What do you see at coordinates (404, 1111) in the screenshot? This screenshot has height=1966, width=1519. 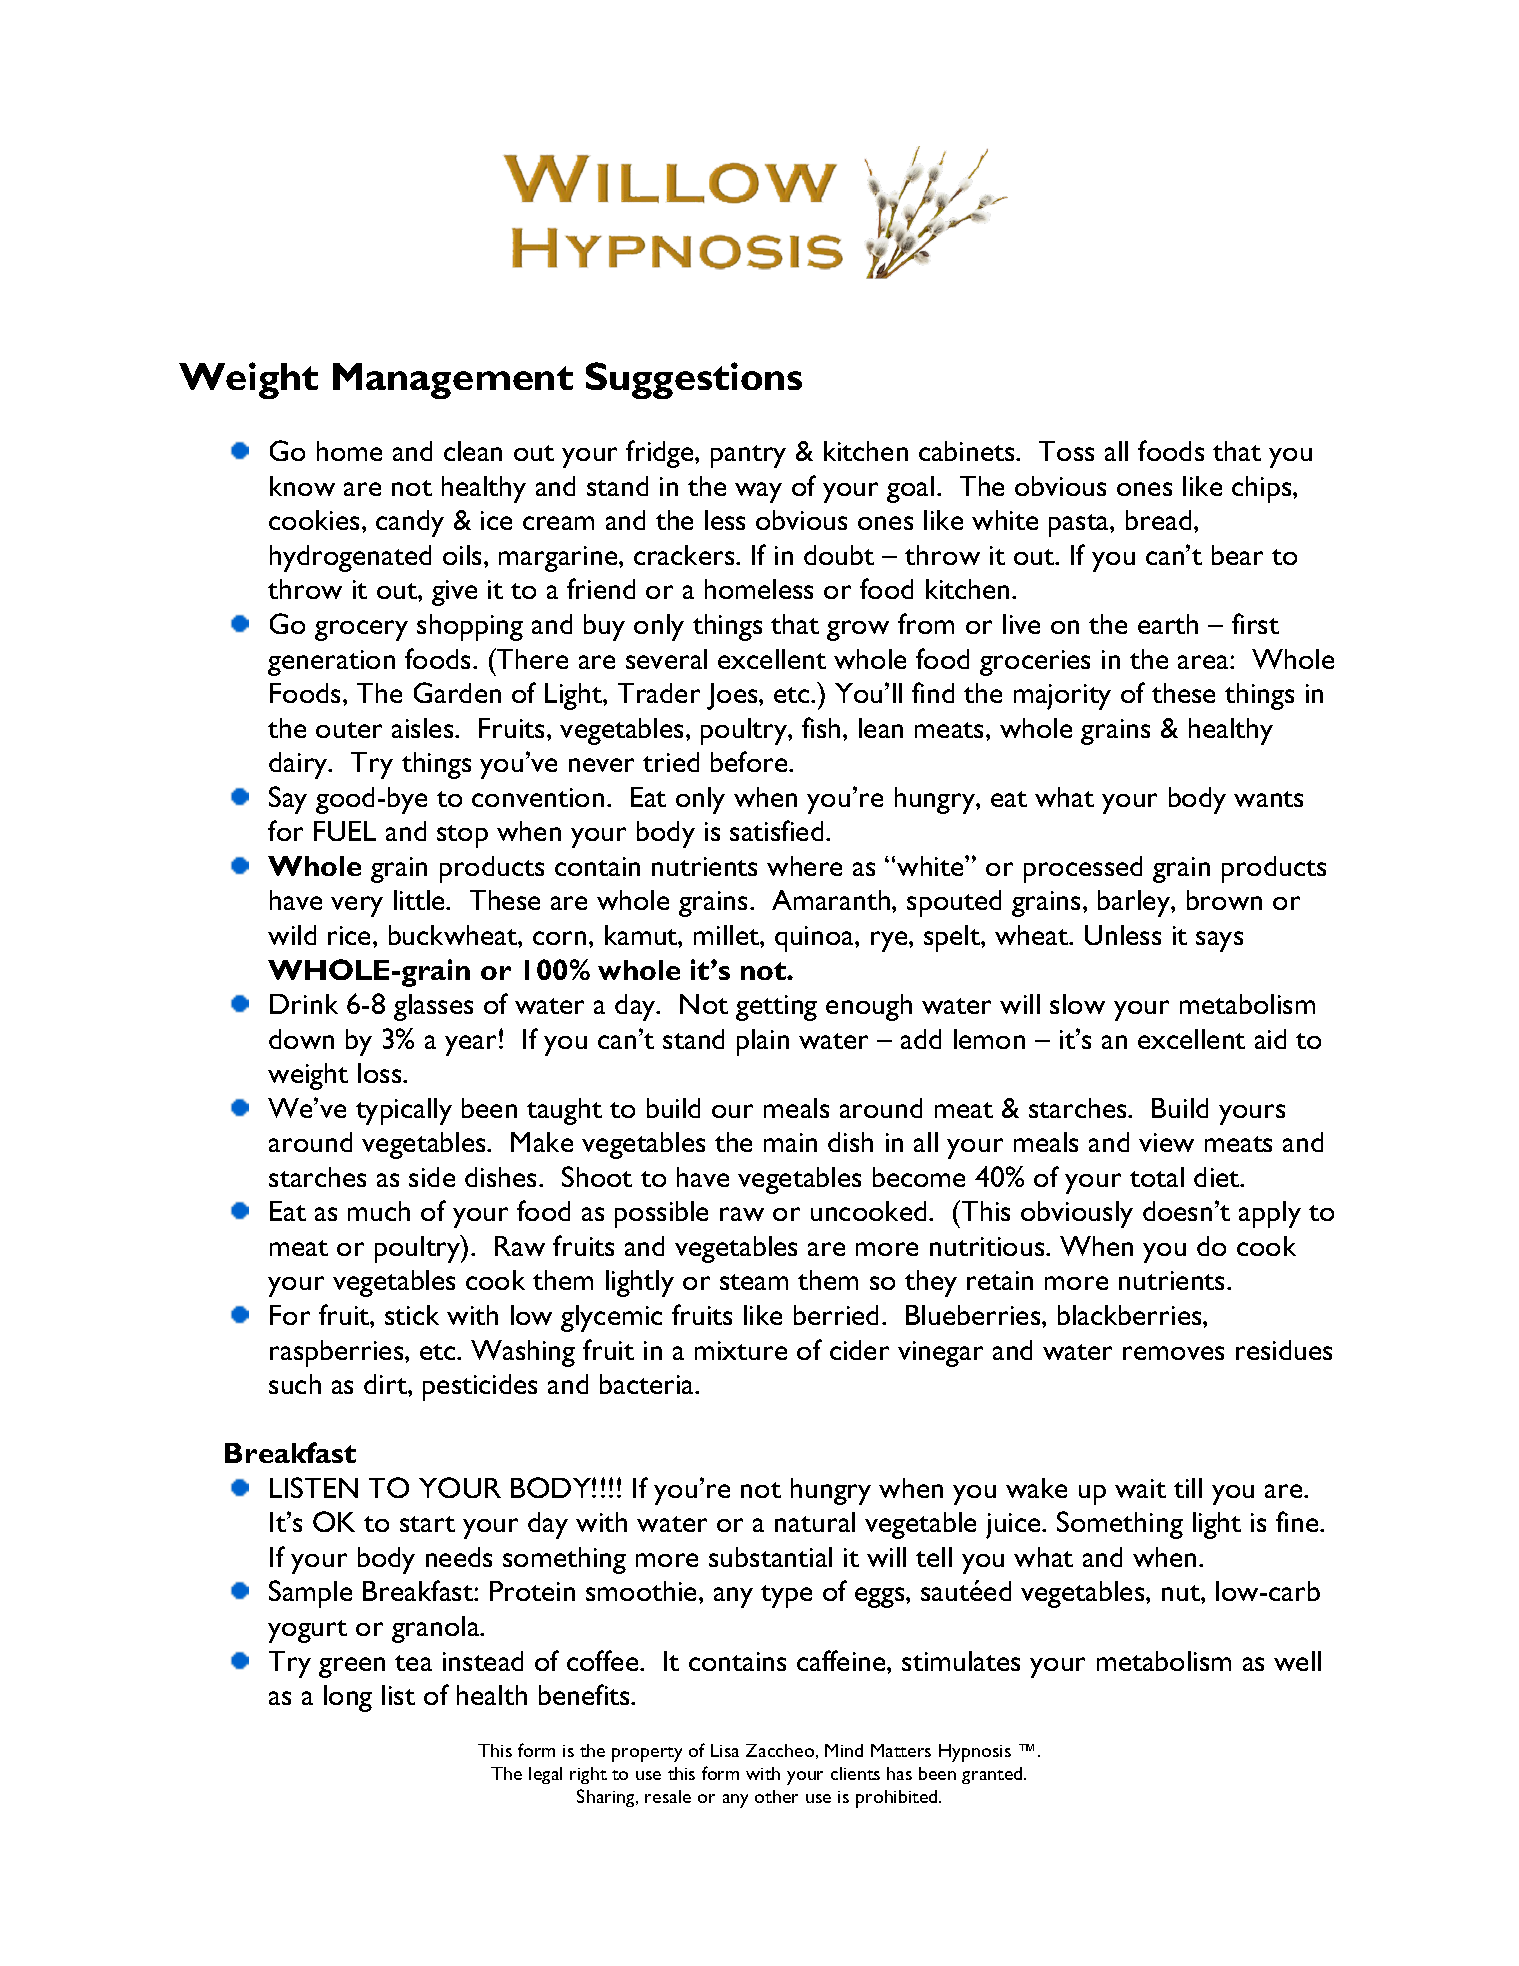 I see `typically` at bounding box center [404, 1111].
